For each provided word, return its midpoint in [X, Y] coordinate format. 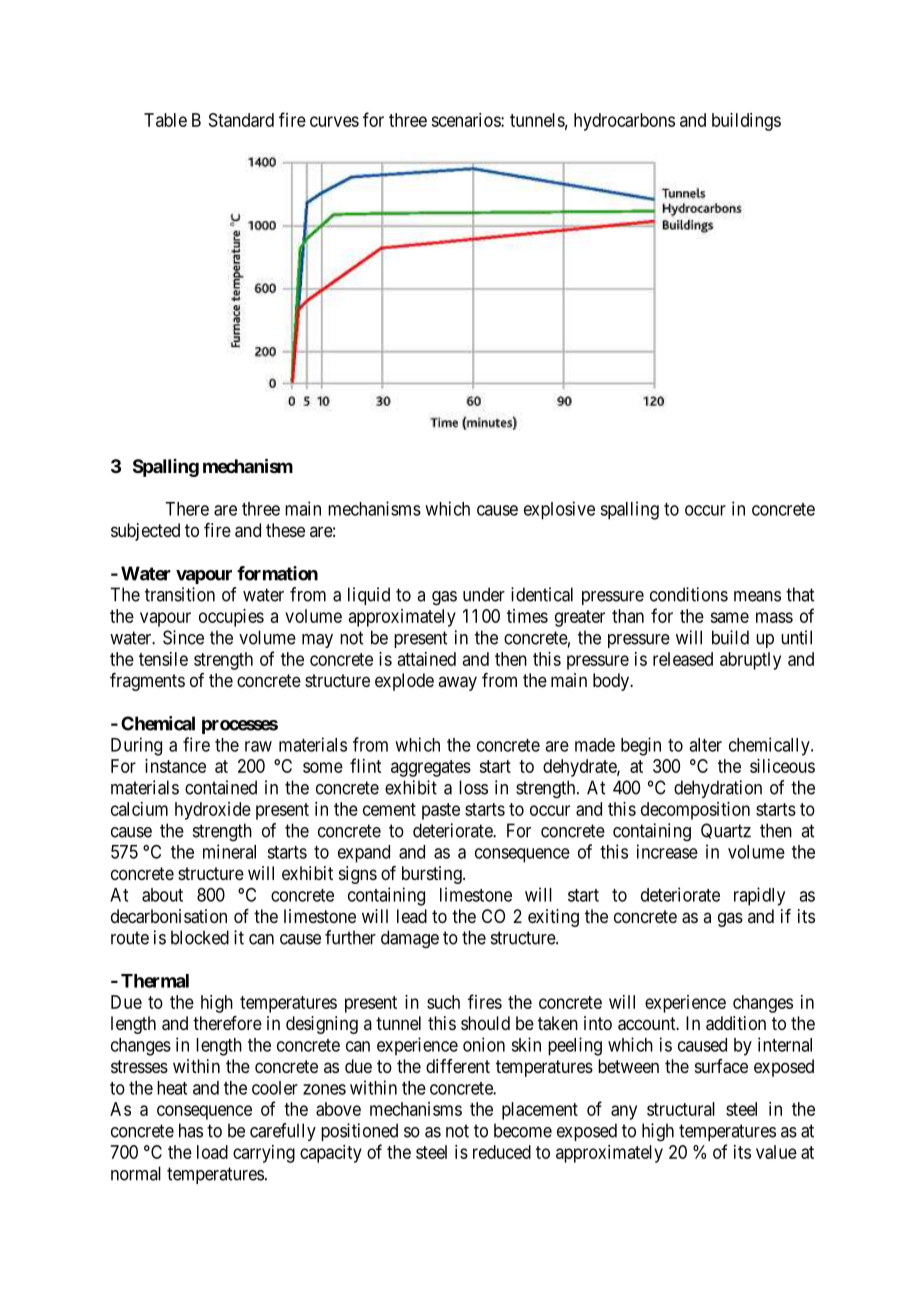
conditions [689, 594]
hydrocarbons [624, 122]
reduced [502, 1152]
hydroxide [213, 811]
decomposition [695, 811]
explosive [559, 510]
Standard [241, 120]
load [212, 1152]
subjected [145, 532]
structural [681, 1109]
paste [441, 811]
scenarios [466, 120]
